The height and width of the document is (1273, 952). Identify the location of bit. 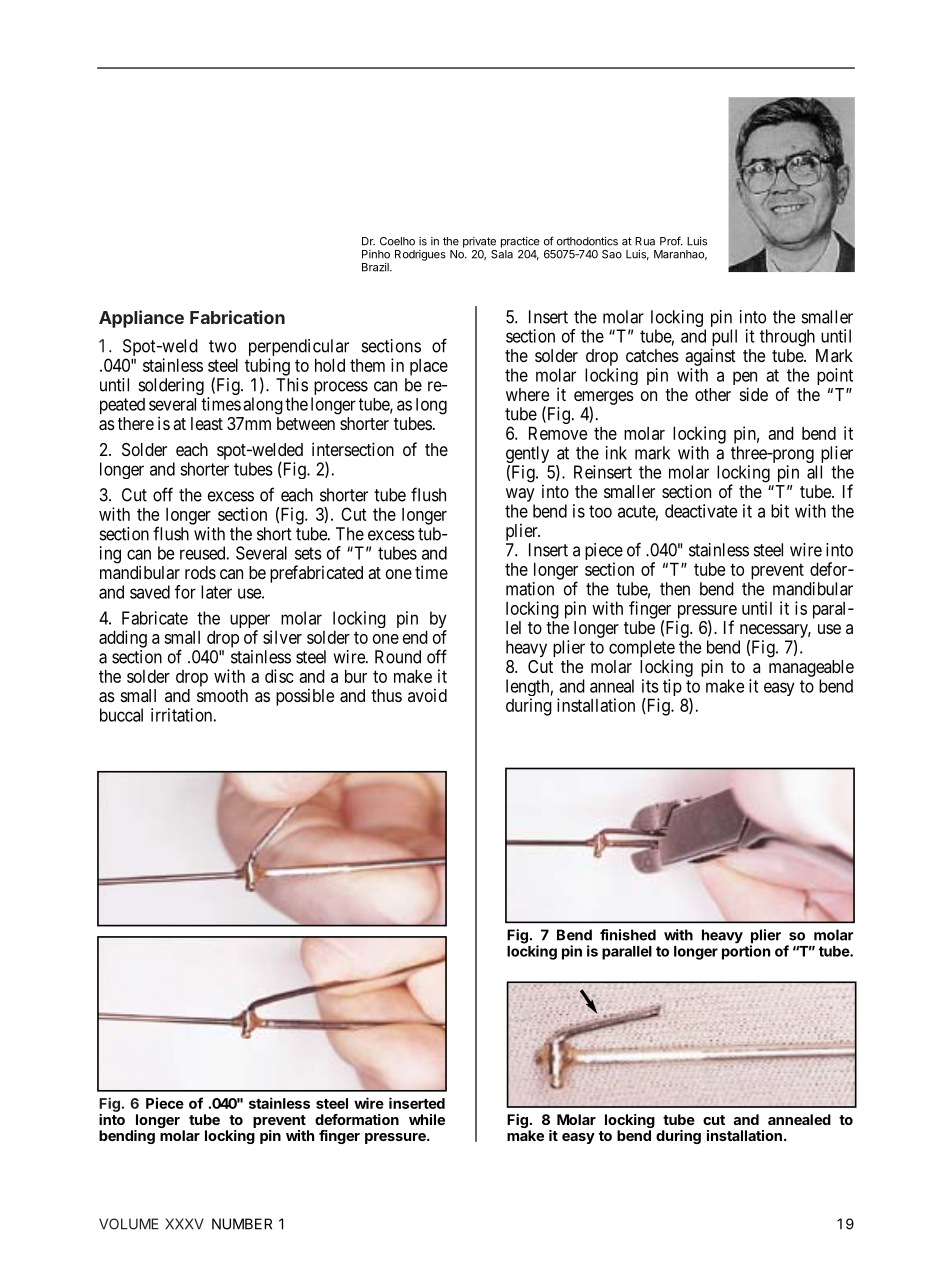
(780, 511).
